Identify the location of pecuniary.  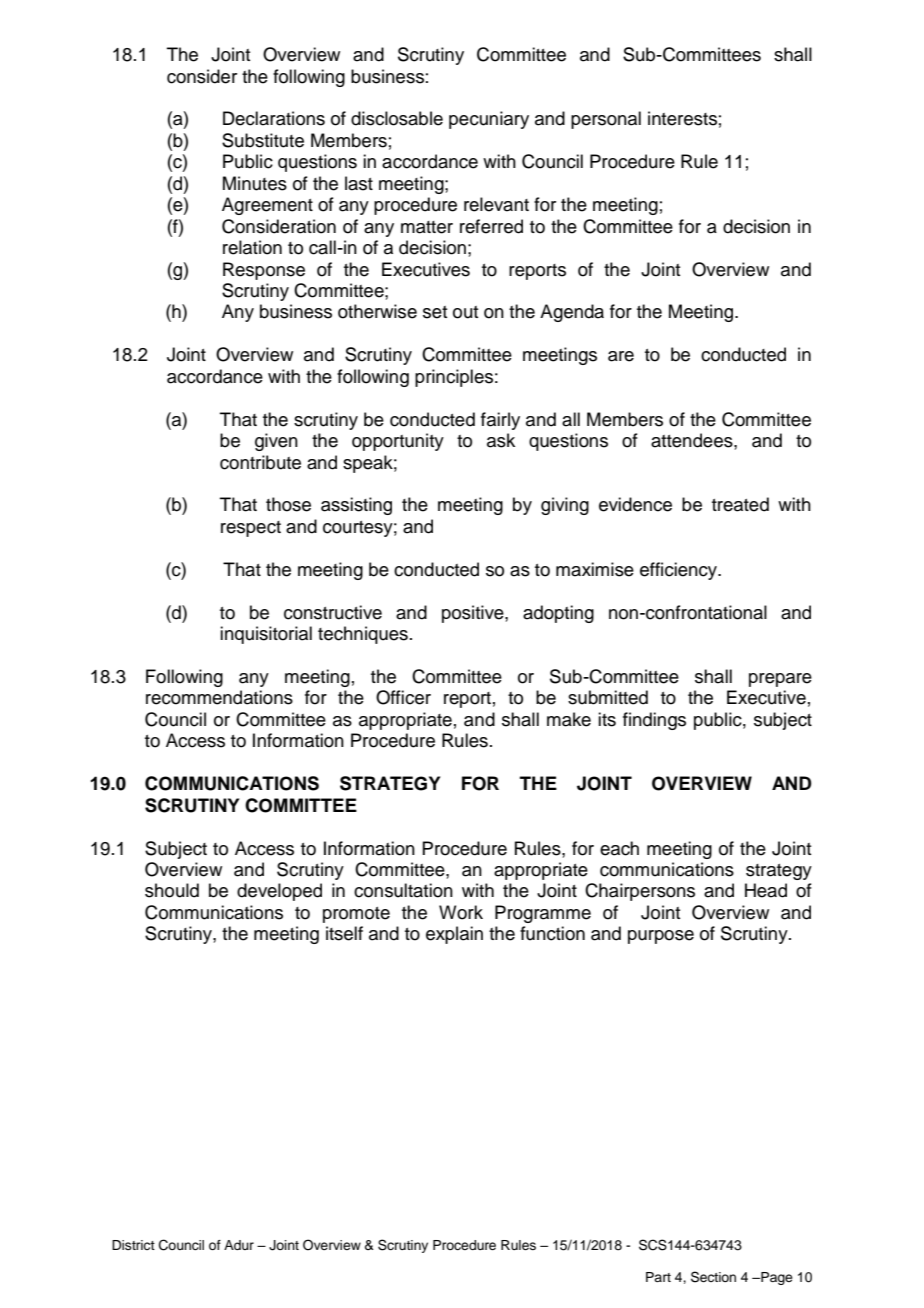
(489, 120).
